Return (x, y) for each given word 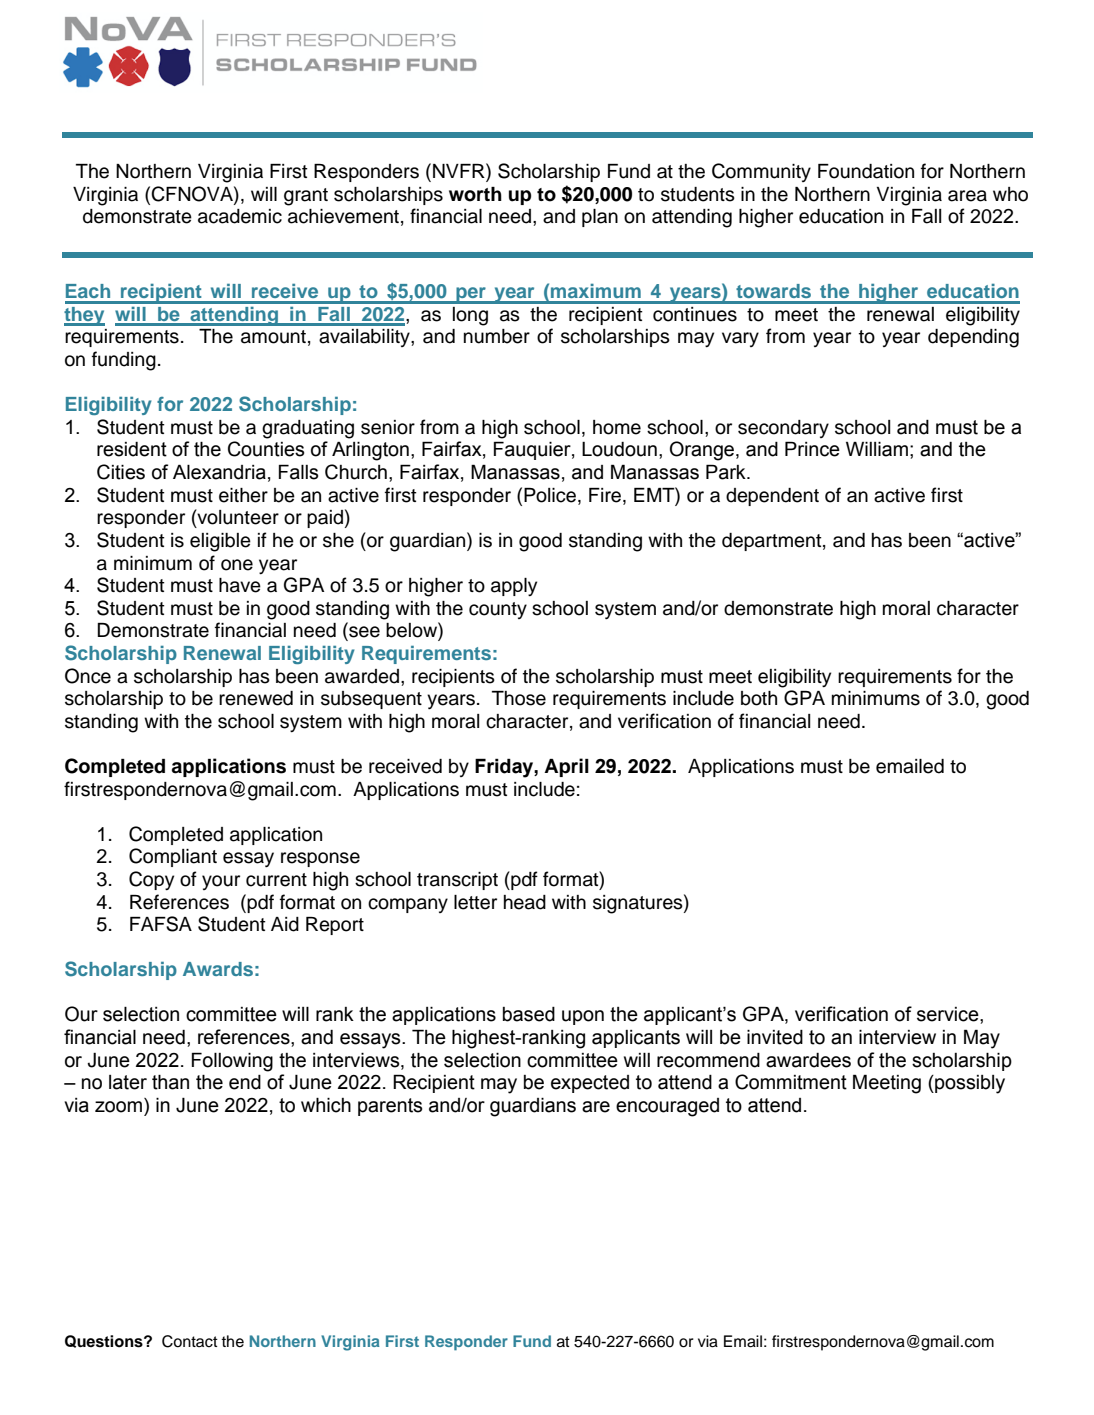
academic (240, 216)
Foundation (866, 171)
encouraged (667, 1107)
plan (600, 218)
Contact (190, 1341)
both (759, 698)
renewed (256, 698)
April (566, 767)
